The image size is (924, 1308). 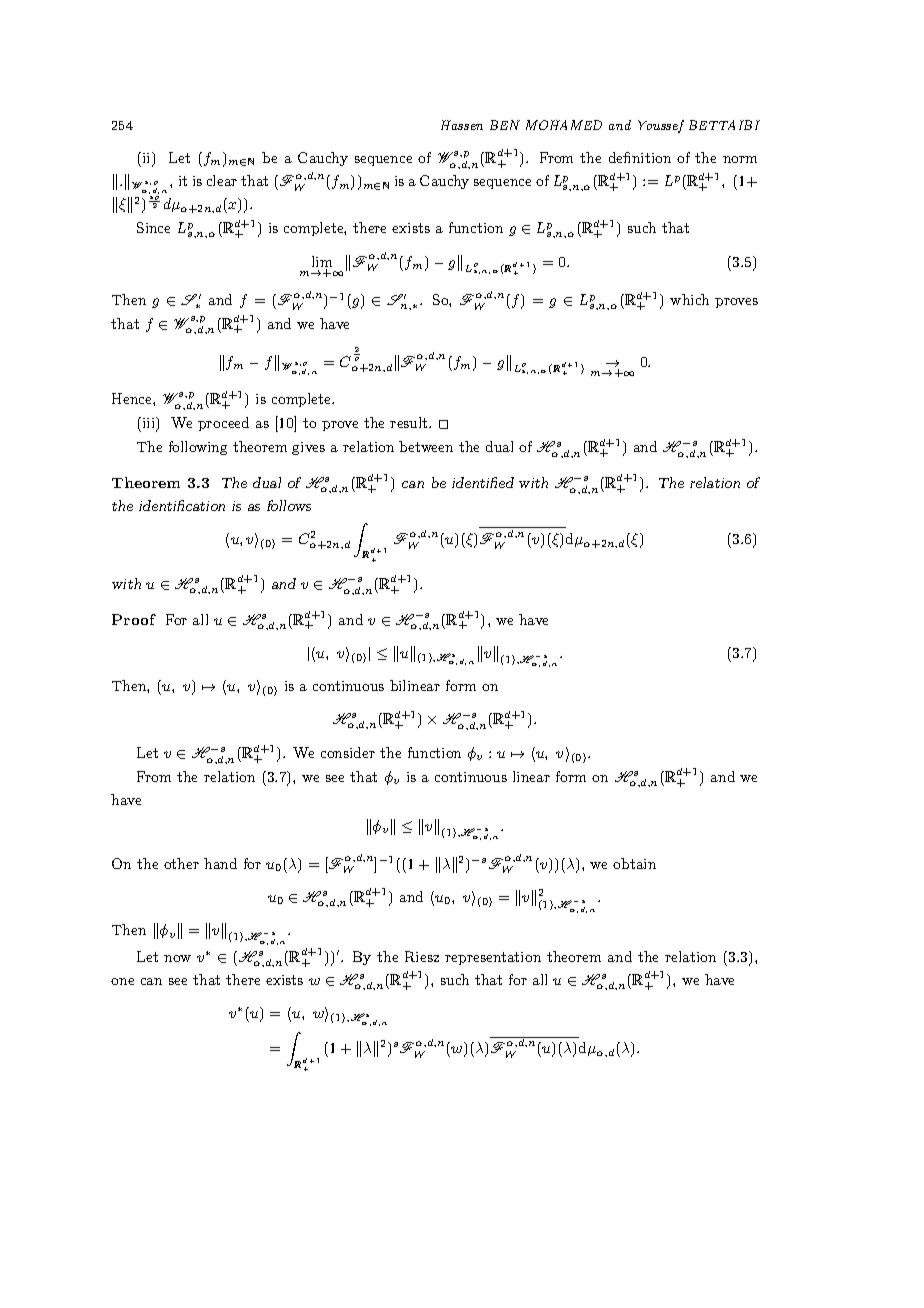 I want to click on clear, so click(x=222, y=180).
